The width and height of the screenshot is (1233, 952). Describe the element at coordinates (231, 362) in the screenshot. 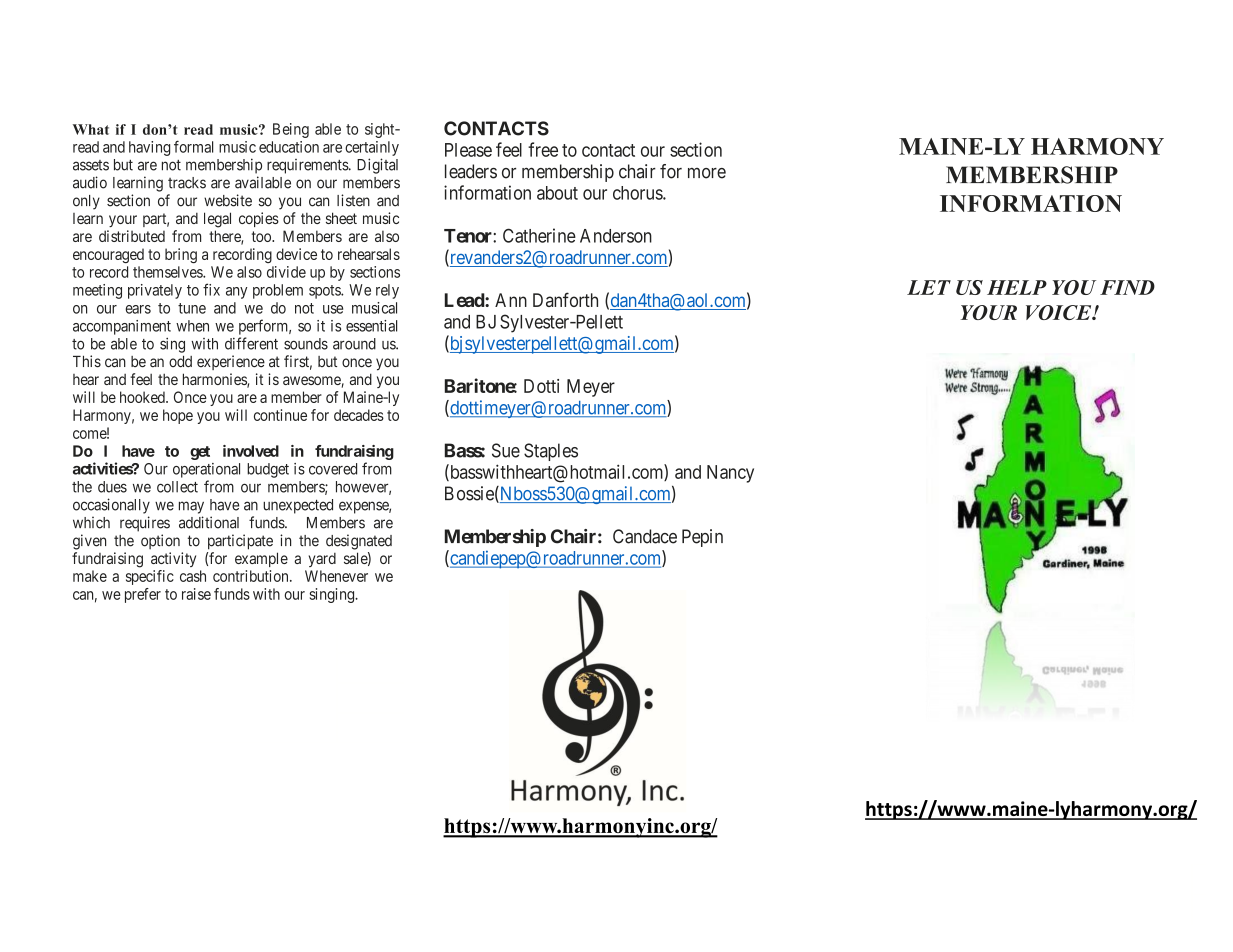

I see `experience` at that location.
